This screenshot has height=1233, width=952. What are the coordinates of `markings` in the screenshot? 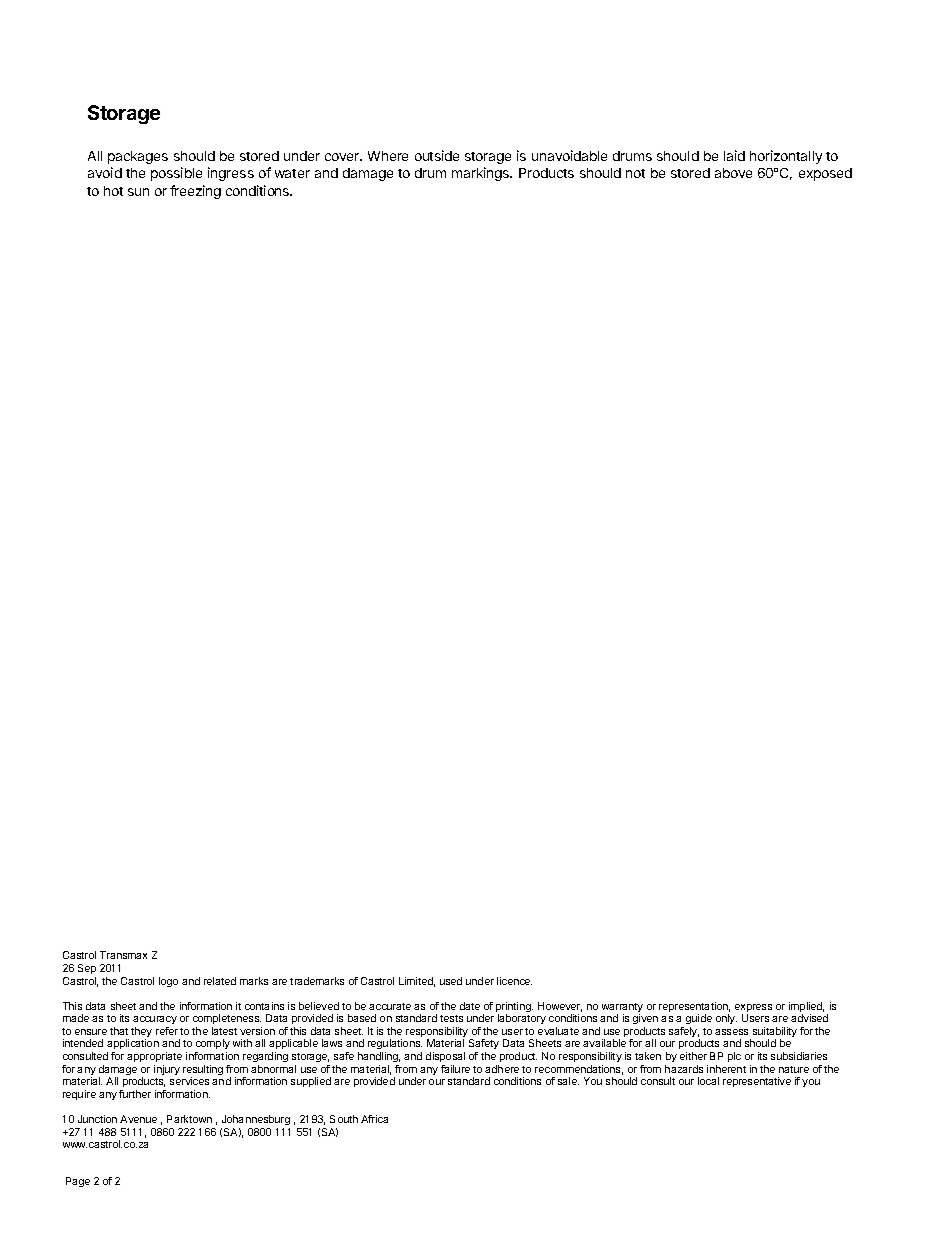 It's located at (482, 174).
